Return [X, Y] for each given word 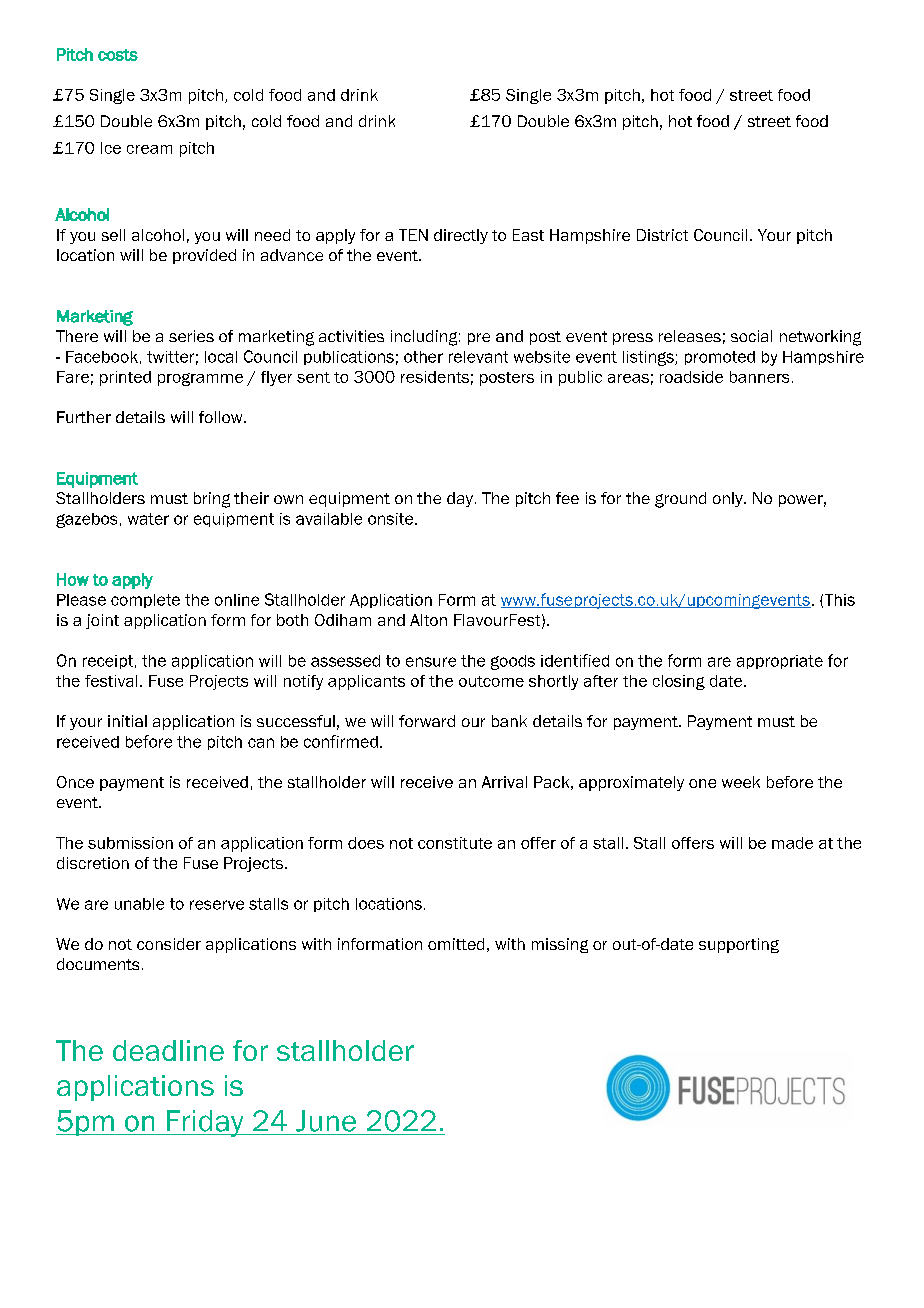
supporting [739, 945]
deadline [168, 1050]
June [326, 1121]
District [662, 235]
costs [118, 55]
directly [461, 236]
